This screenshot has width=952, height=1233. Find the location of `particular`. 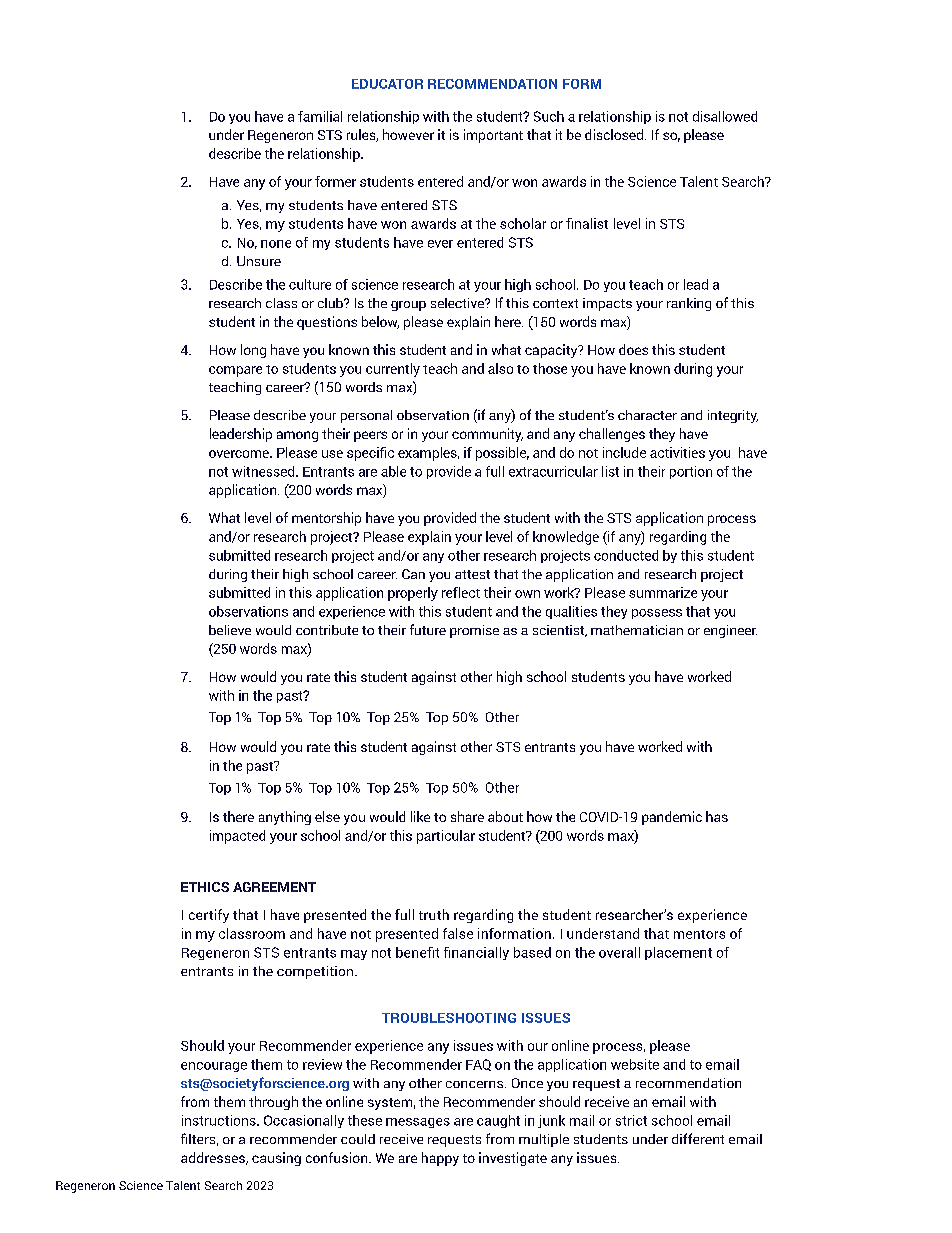

particular is located at coordinates (446, 837).
